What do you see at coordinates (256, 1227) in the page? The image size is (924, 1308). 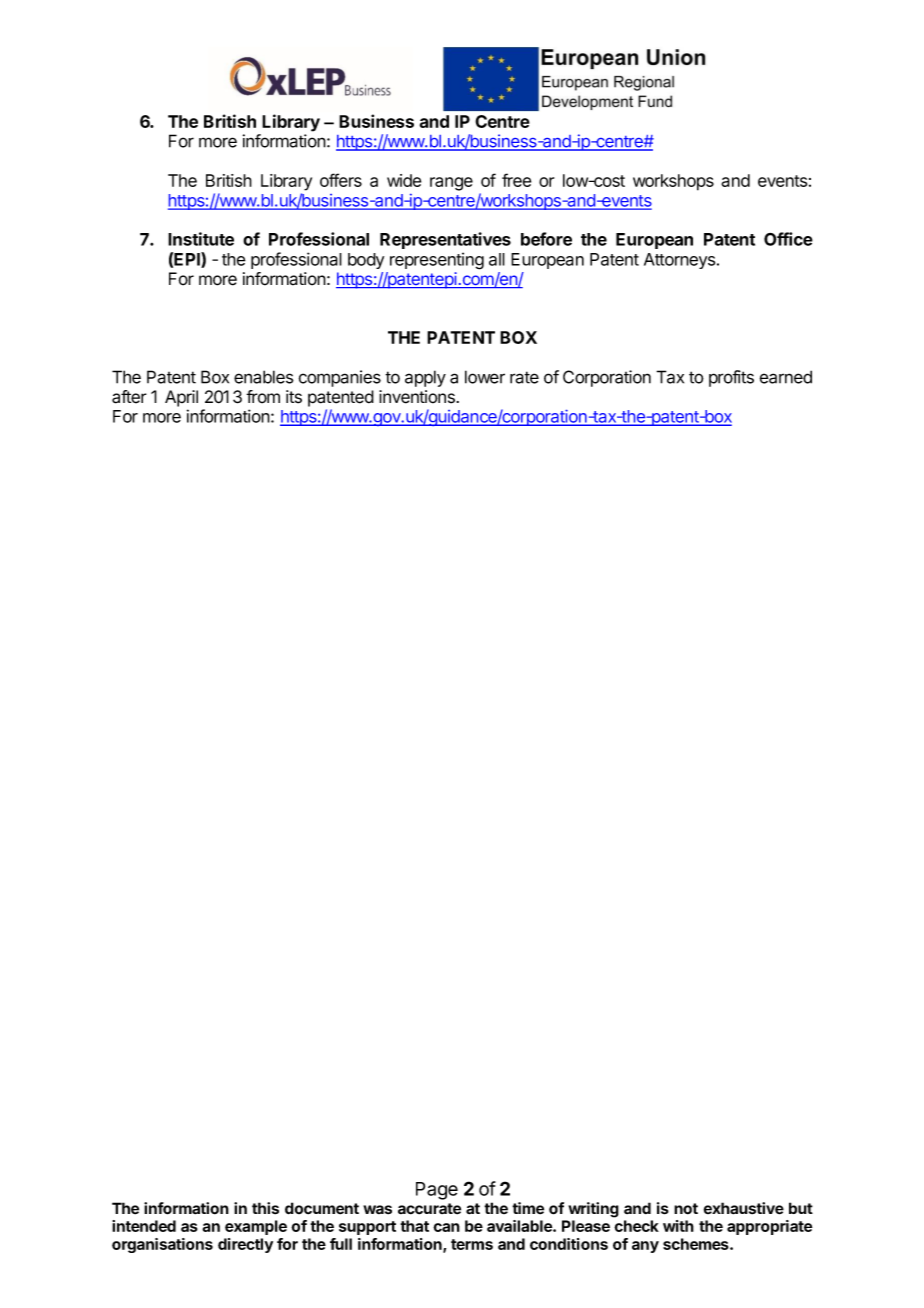 I see `example` at bounding box center [256, 1227].
